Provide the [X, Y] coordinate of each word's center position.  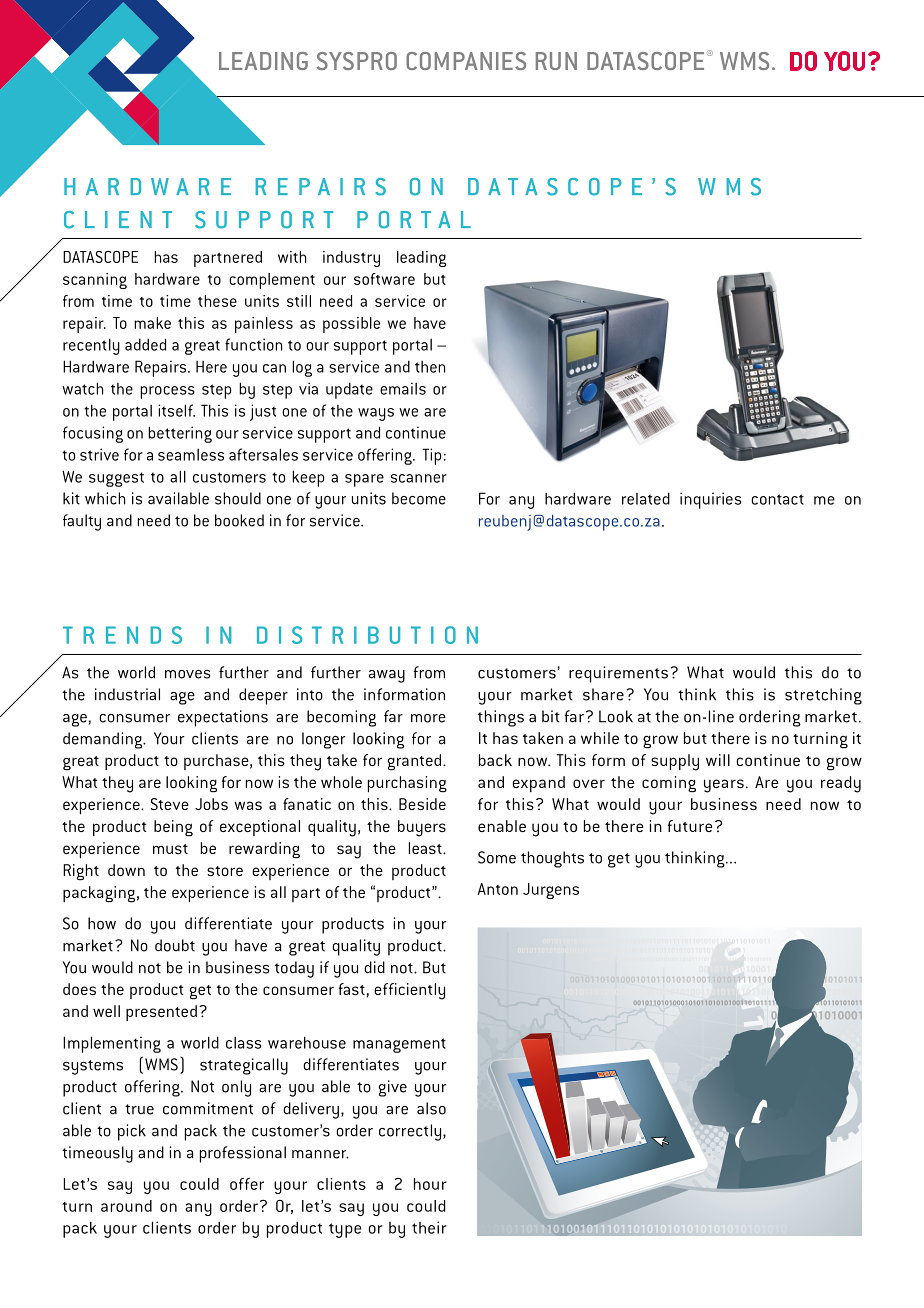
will [718, 760]
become [419, 498]
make [152, 323]
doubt [175, 945]
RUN [556, 61]
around [126, 1206]
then [430, 367]
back [495, 760]
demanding [104, 740]
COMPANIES [466, 61]
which [105, 498]
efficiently [409, 991]
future [690, 826]
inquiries [710, 500]
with [292, 257]
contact [777, 499]
